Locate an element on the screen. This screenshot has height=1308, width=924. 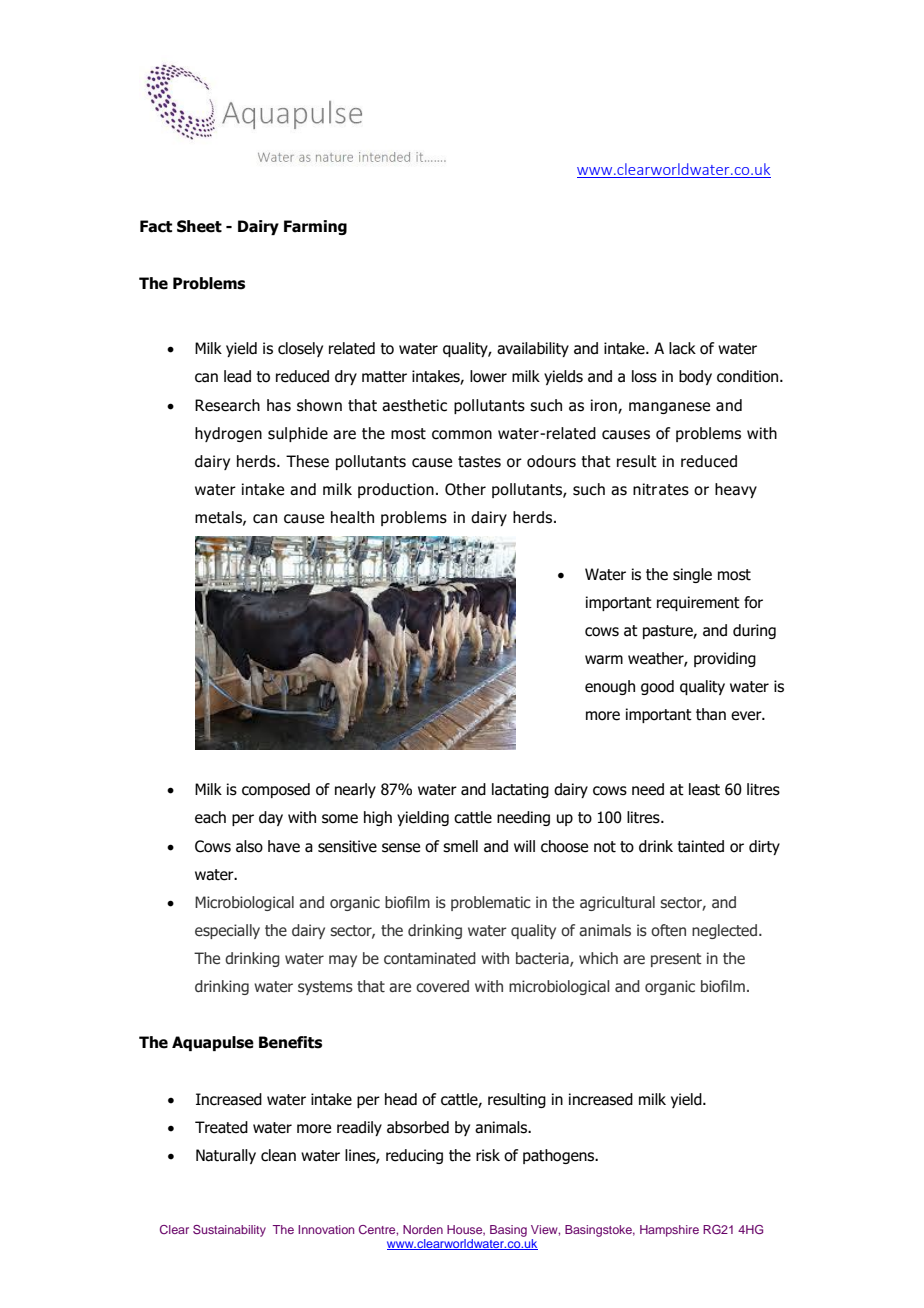
health is located at coordinates (352, 517).
